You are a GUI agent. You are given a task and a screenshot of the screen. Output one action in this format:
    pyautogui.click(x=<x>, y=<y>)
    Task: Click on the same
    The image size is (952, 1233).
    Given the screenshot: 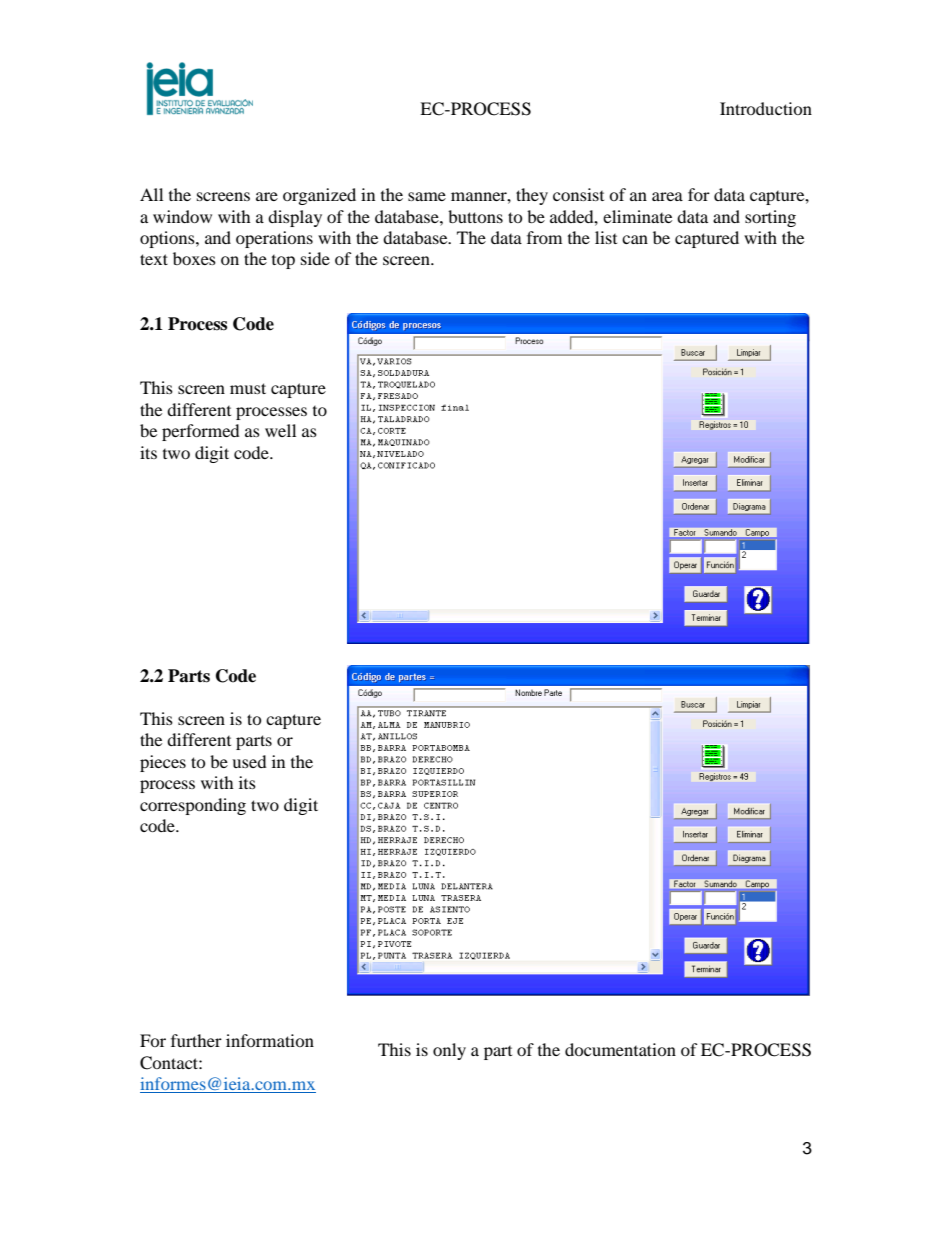 What is the action you would take?
    pyautogui.click(x=427, y=196)
